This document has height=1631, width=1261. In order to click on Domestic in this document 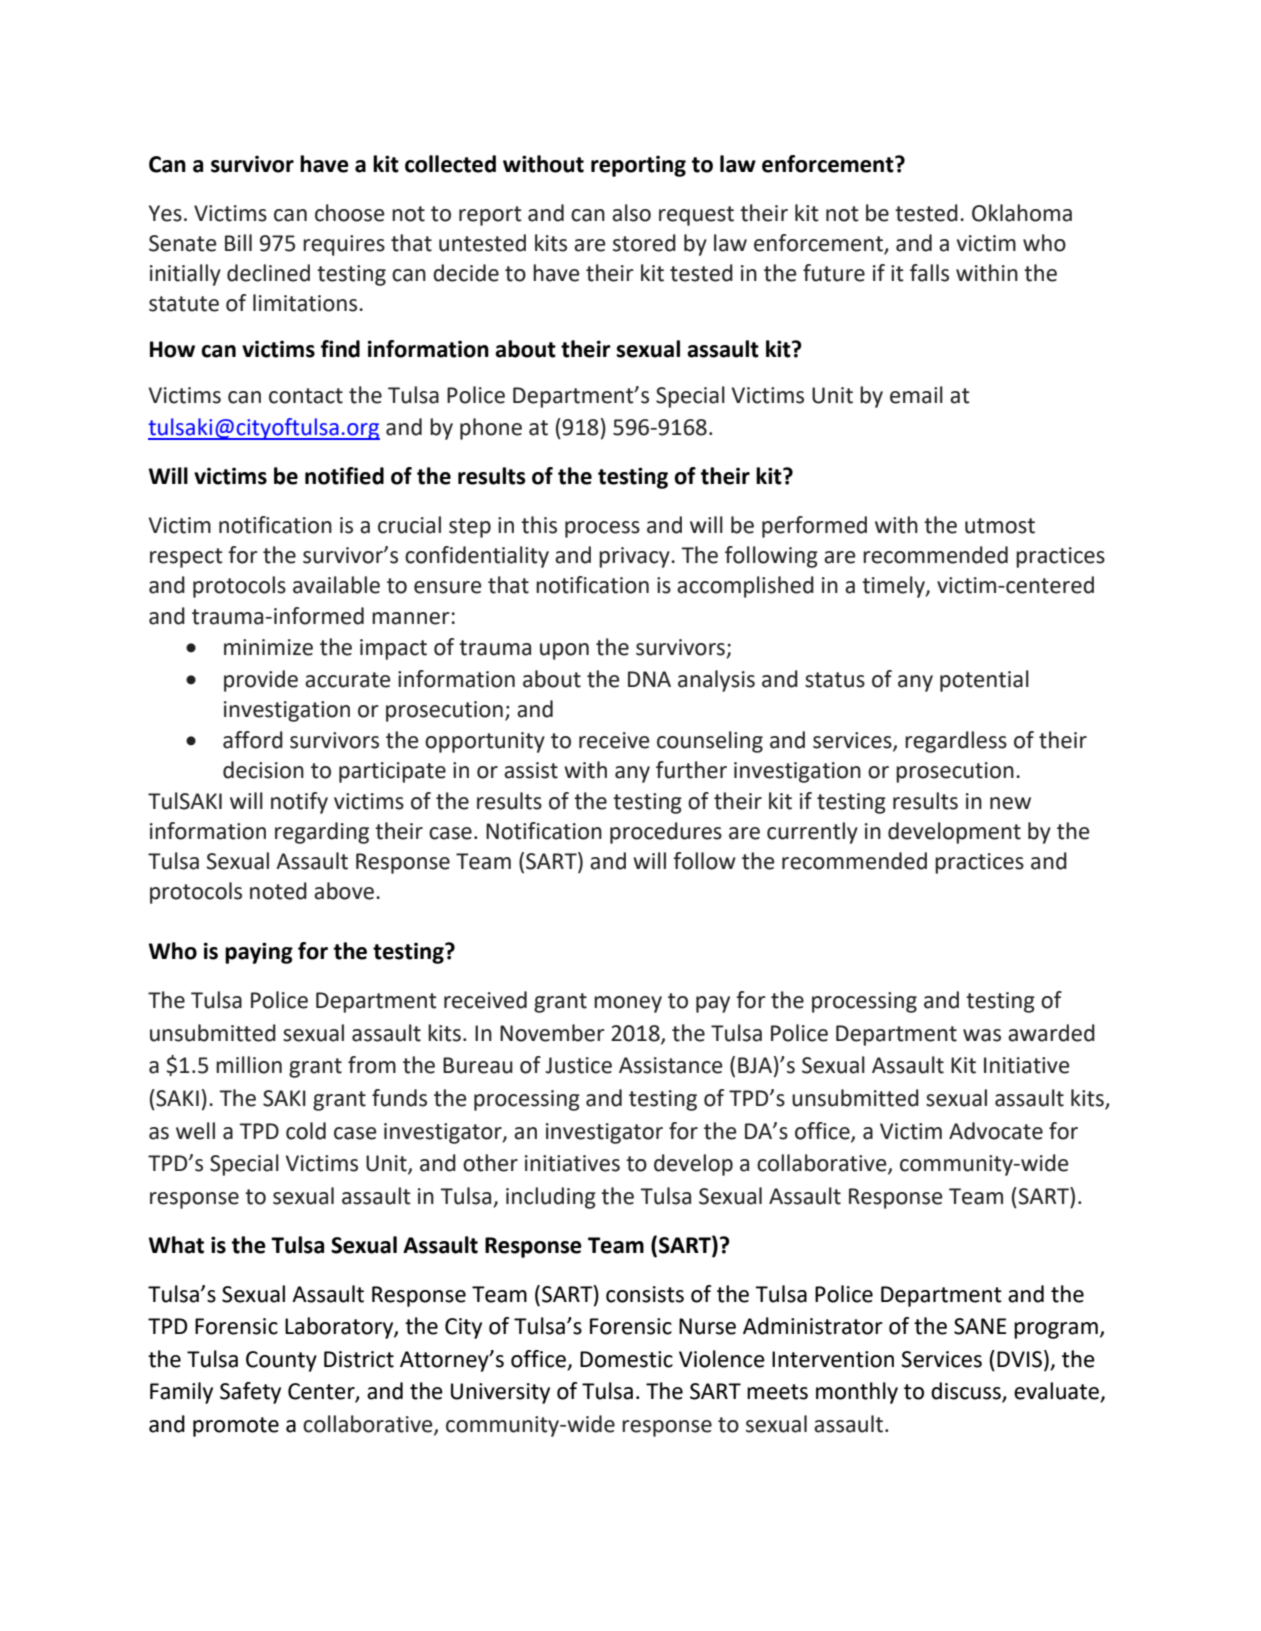, I will do `click(626, 1359)`.
